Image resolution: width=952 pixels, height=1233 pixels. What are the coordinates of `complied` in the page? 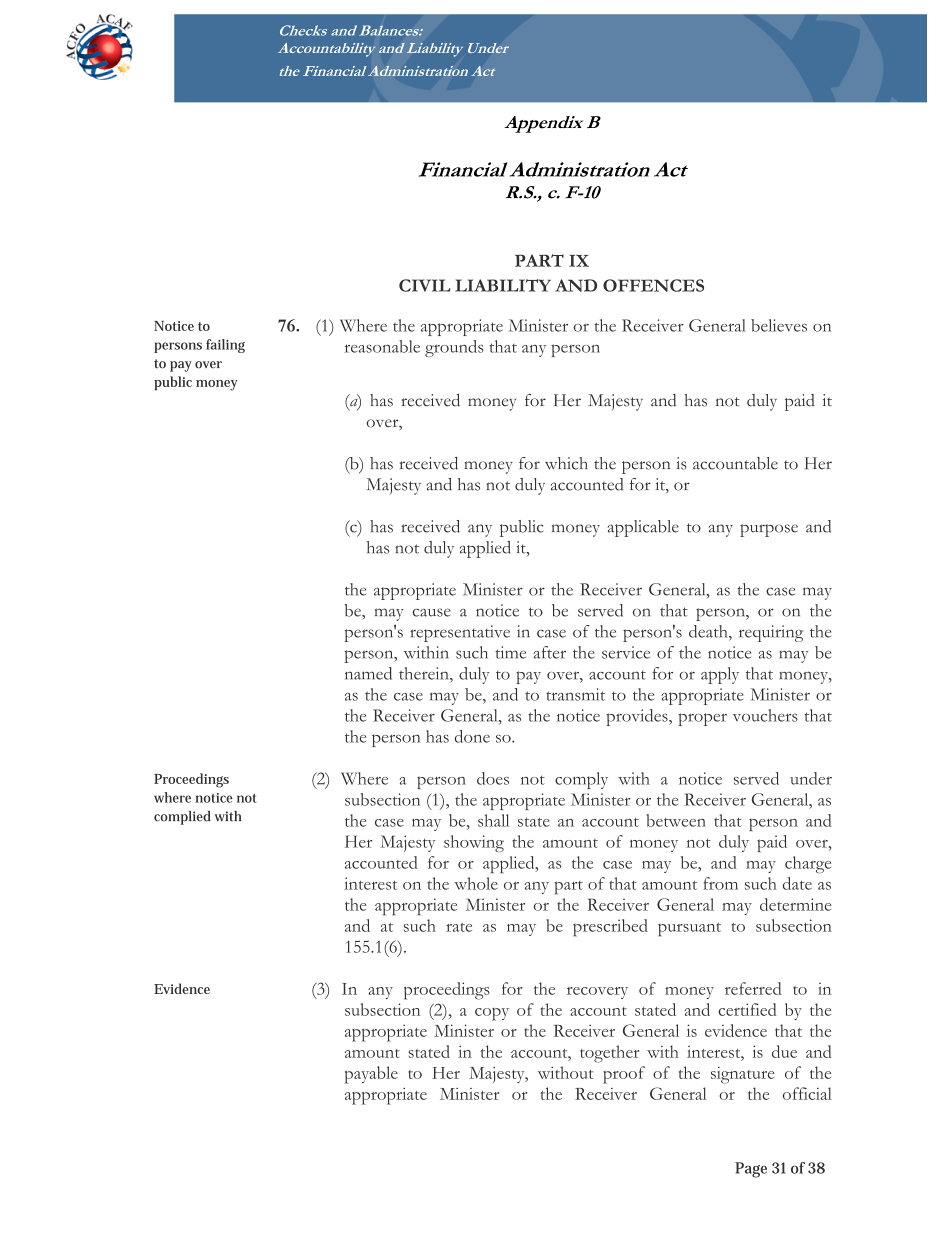 It's located at (182, 818).
